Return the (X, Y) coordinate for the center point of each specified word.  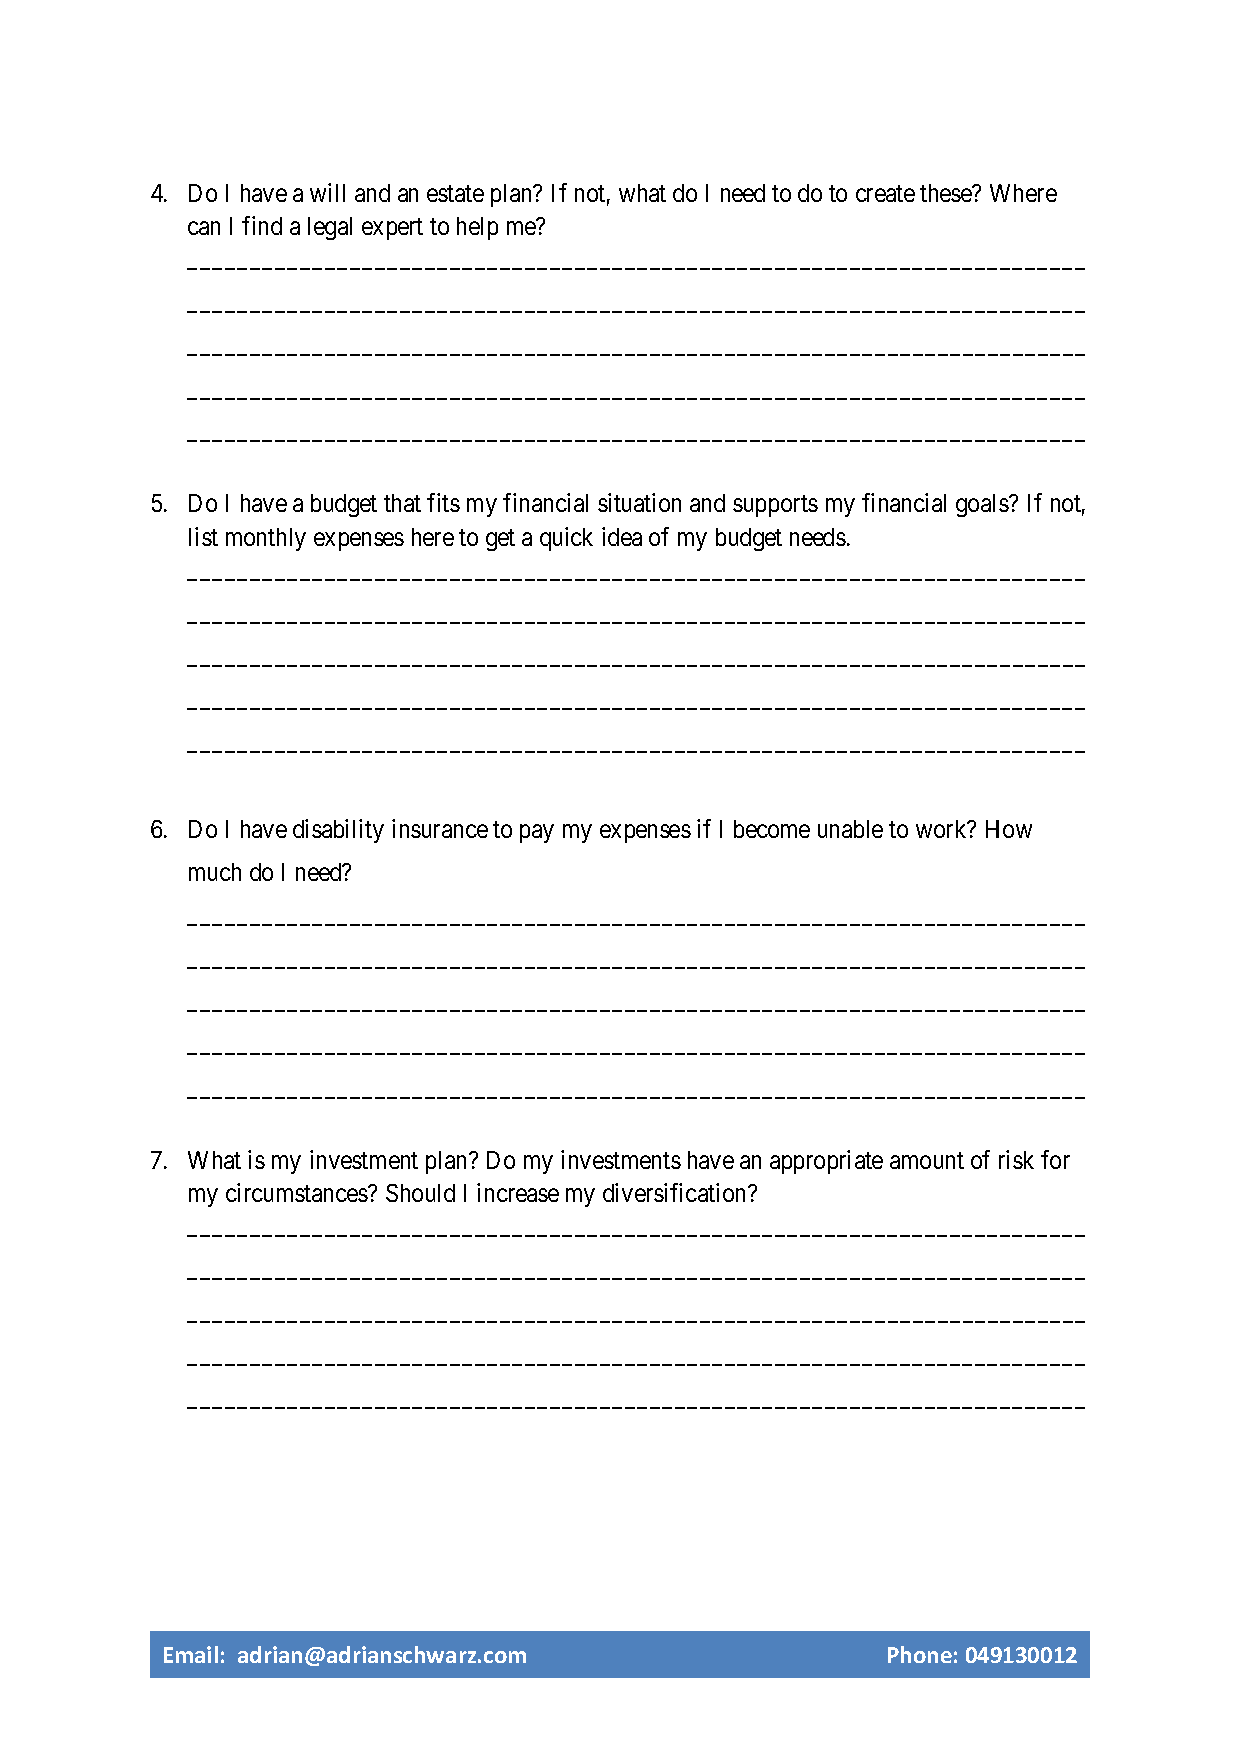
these (947, 193)
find (262, 225)
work (942, 829)
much (215, 872)
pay (537, 833)
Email (191, 1654)
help (477, 228)
